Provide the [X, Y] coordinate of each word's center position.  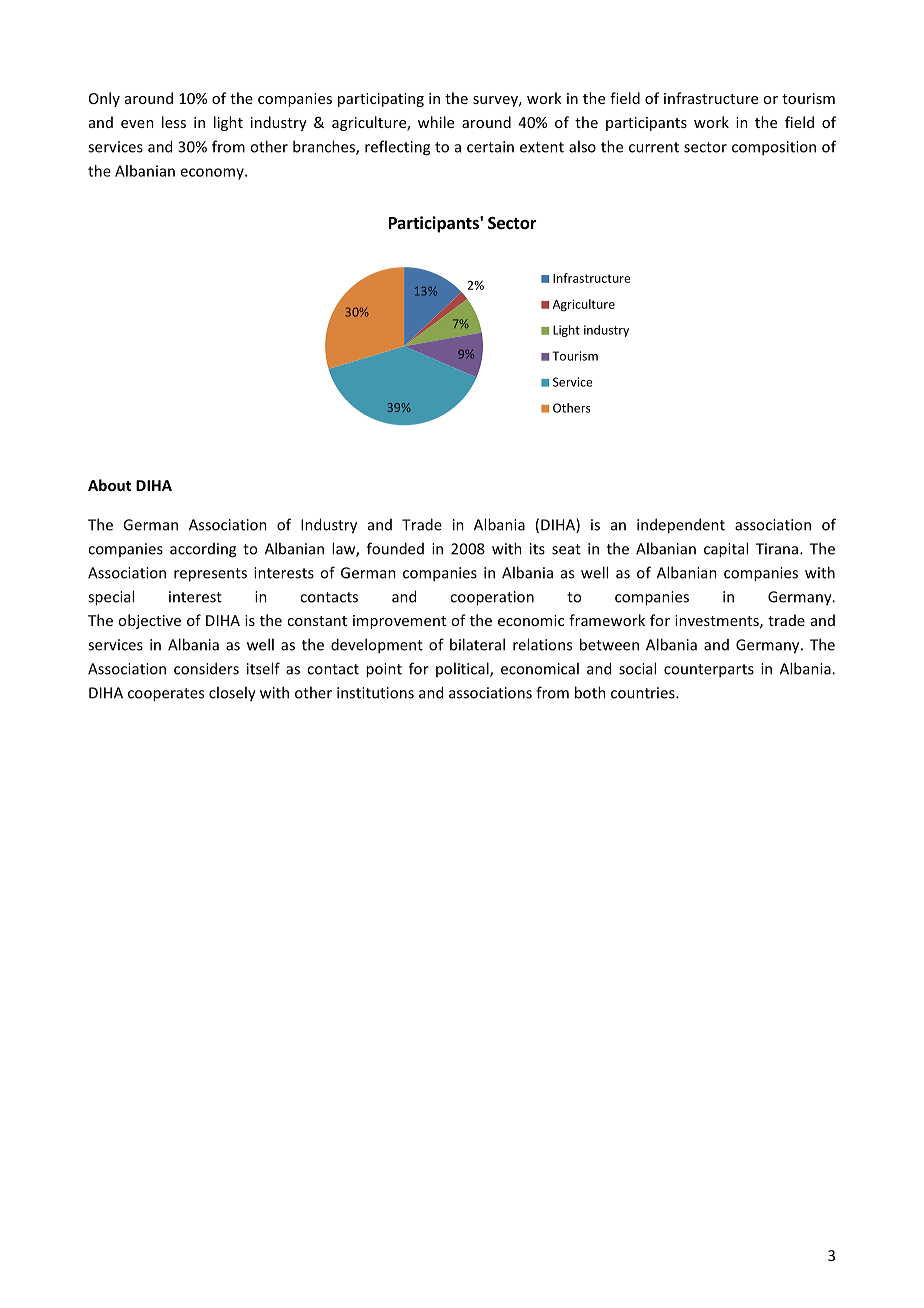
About [109, 485]
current [654, 147]
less [174, 122]
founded [395, 548]
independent [681, 526]
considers [206, 668]
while [436, 122]
